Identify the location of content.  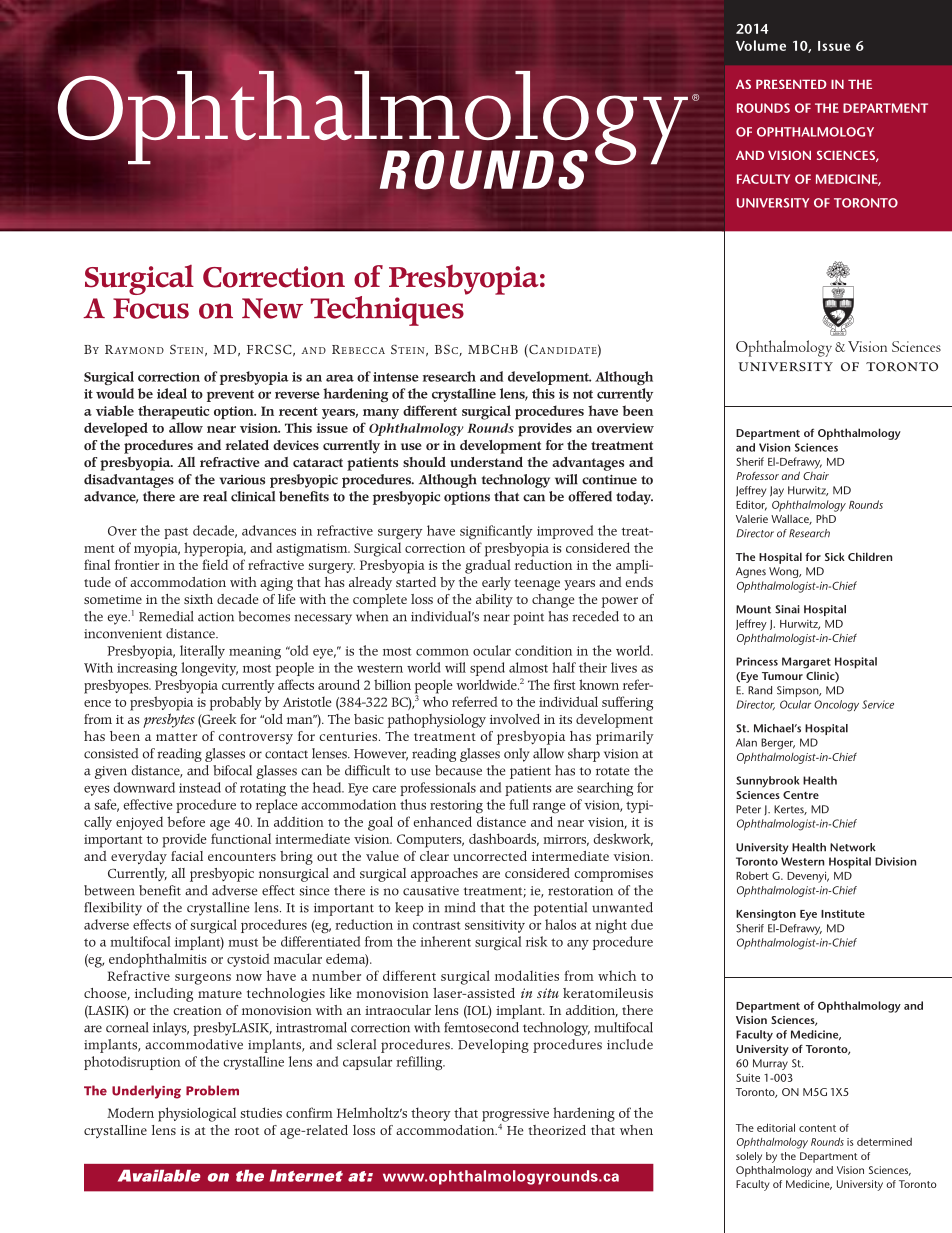
(817, 1128).
